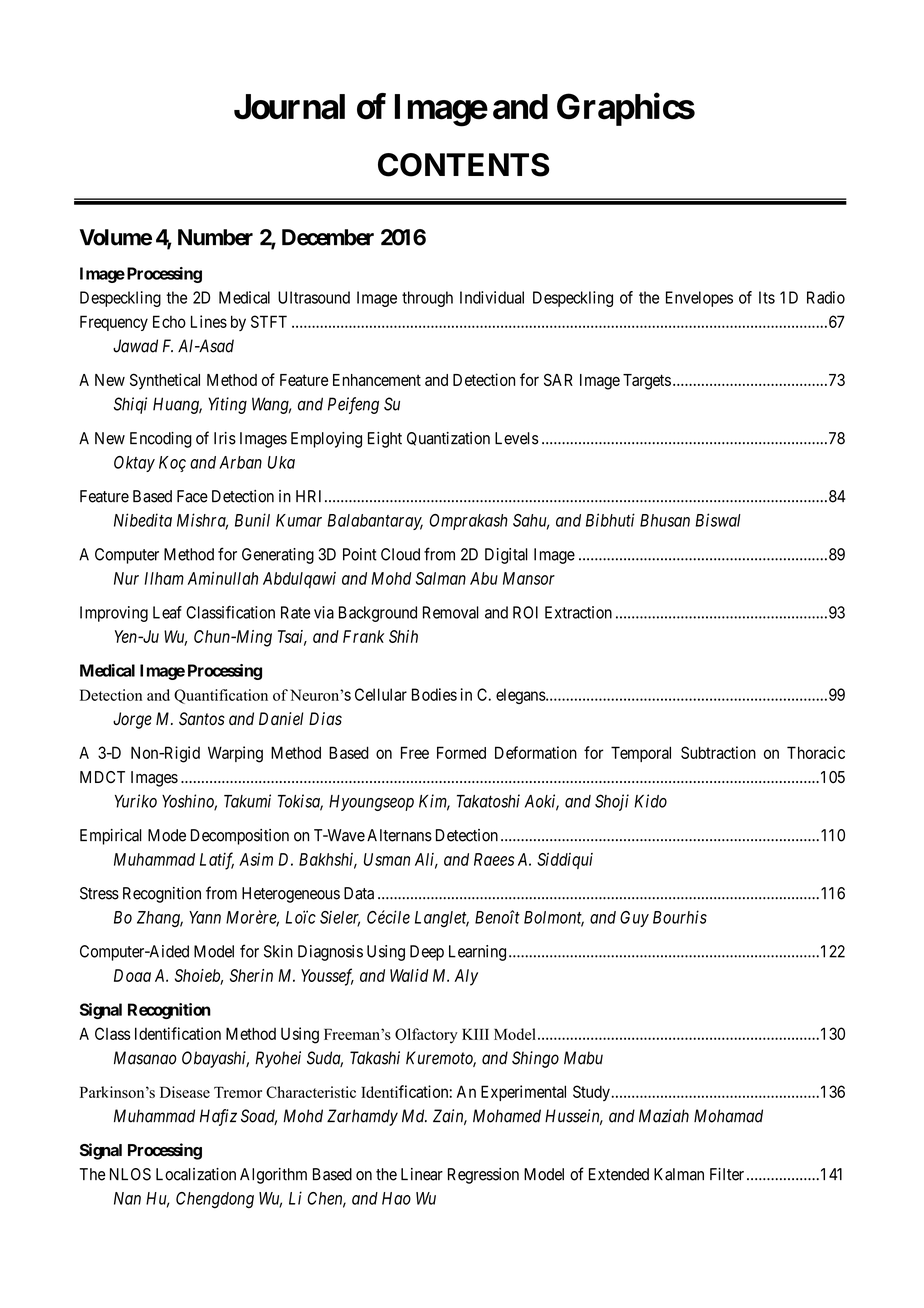 The width and height of the page is (924, 1308). What do you see at coordinates (196, 1174) in the page?
I see `Localization` at bounding box center [196, 1174].
